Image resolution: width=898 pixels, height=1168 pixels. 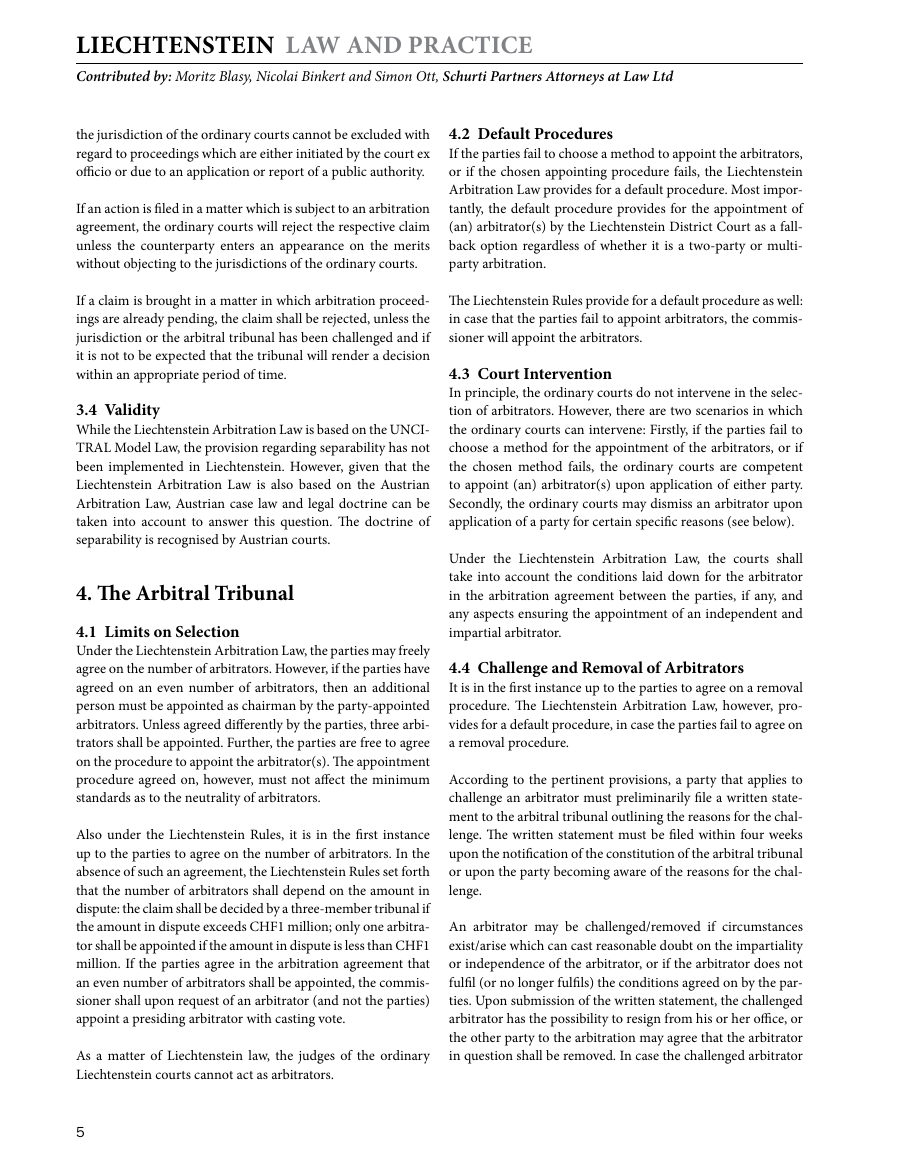 I want to click on District, so click(x=691, y=226).
